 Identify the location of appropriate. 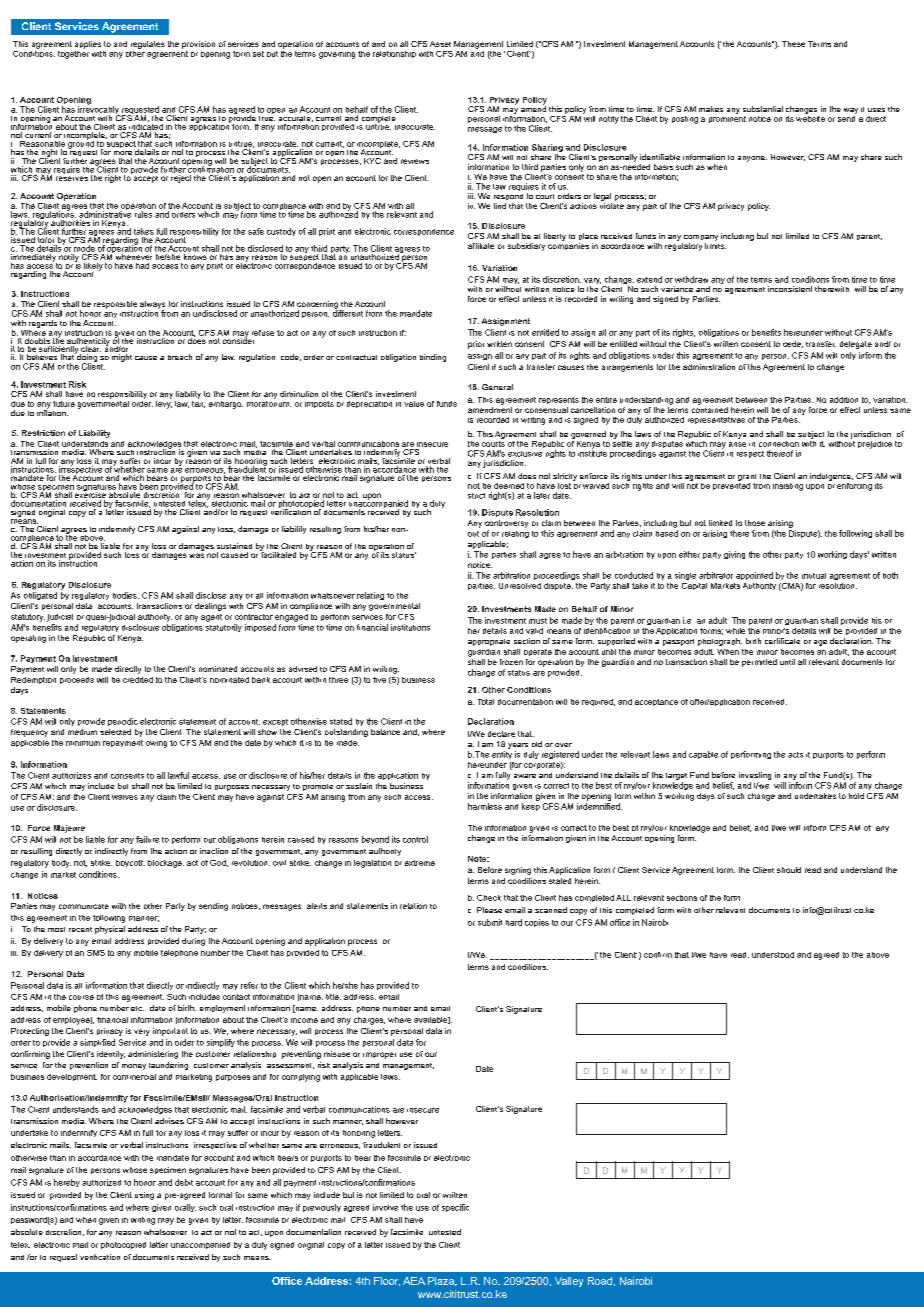
(489, 642).
